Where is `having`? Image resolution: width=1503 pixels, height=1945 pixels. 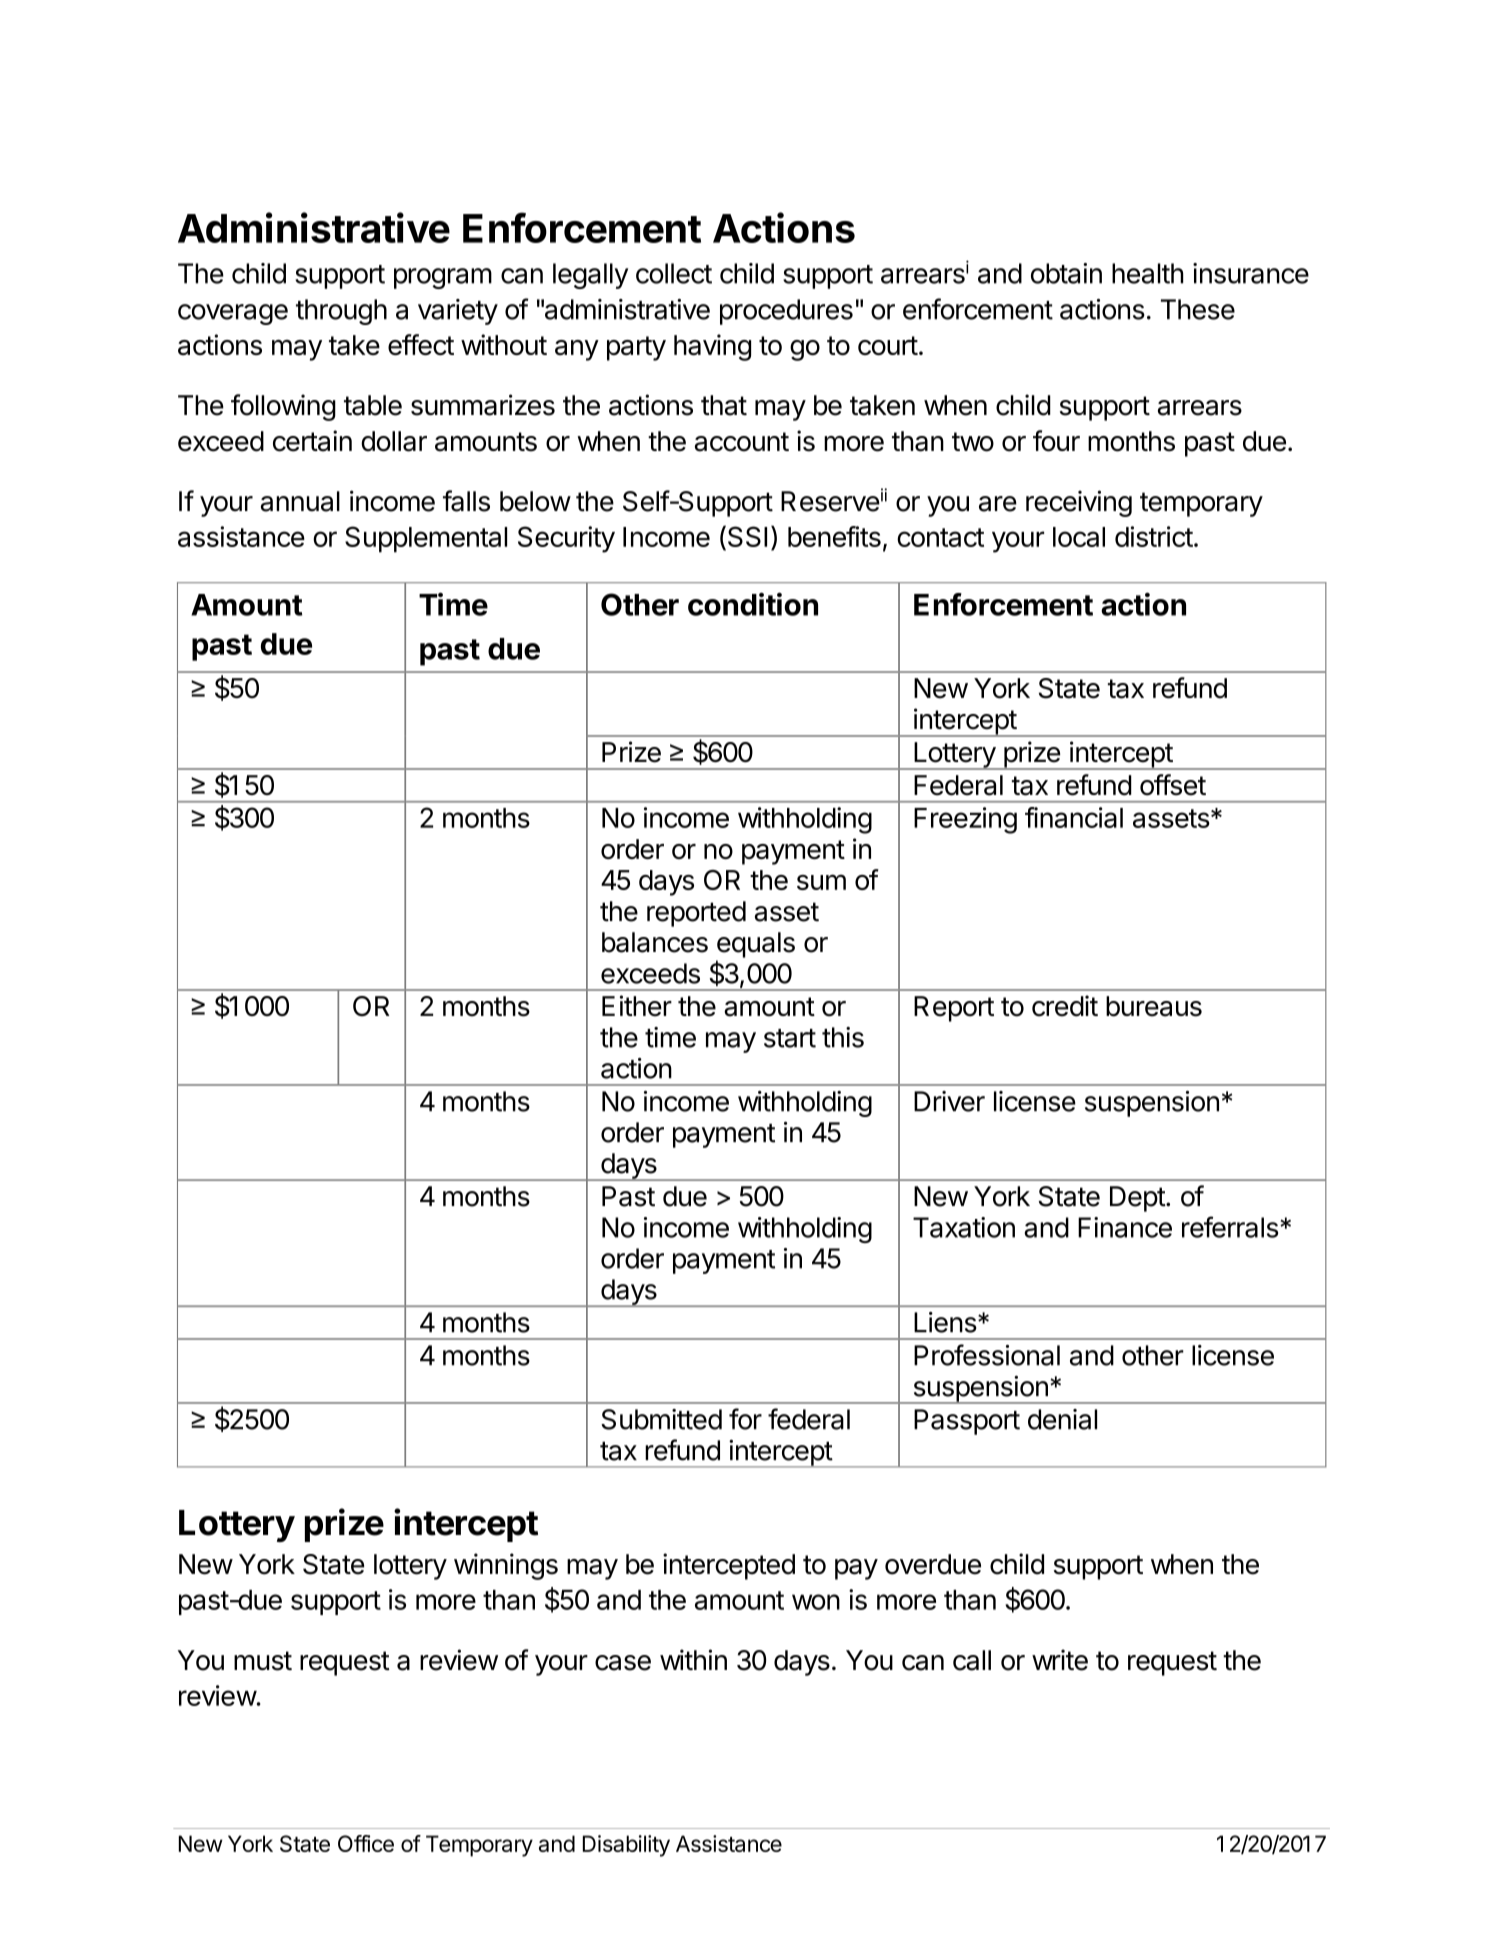
having is located at coordinates (712, 347).
